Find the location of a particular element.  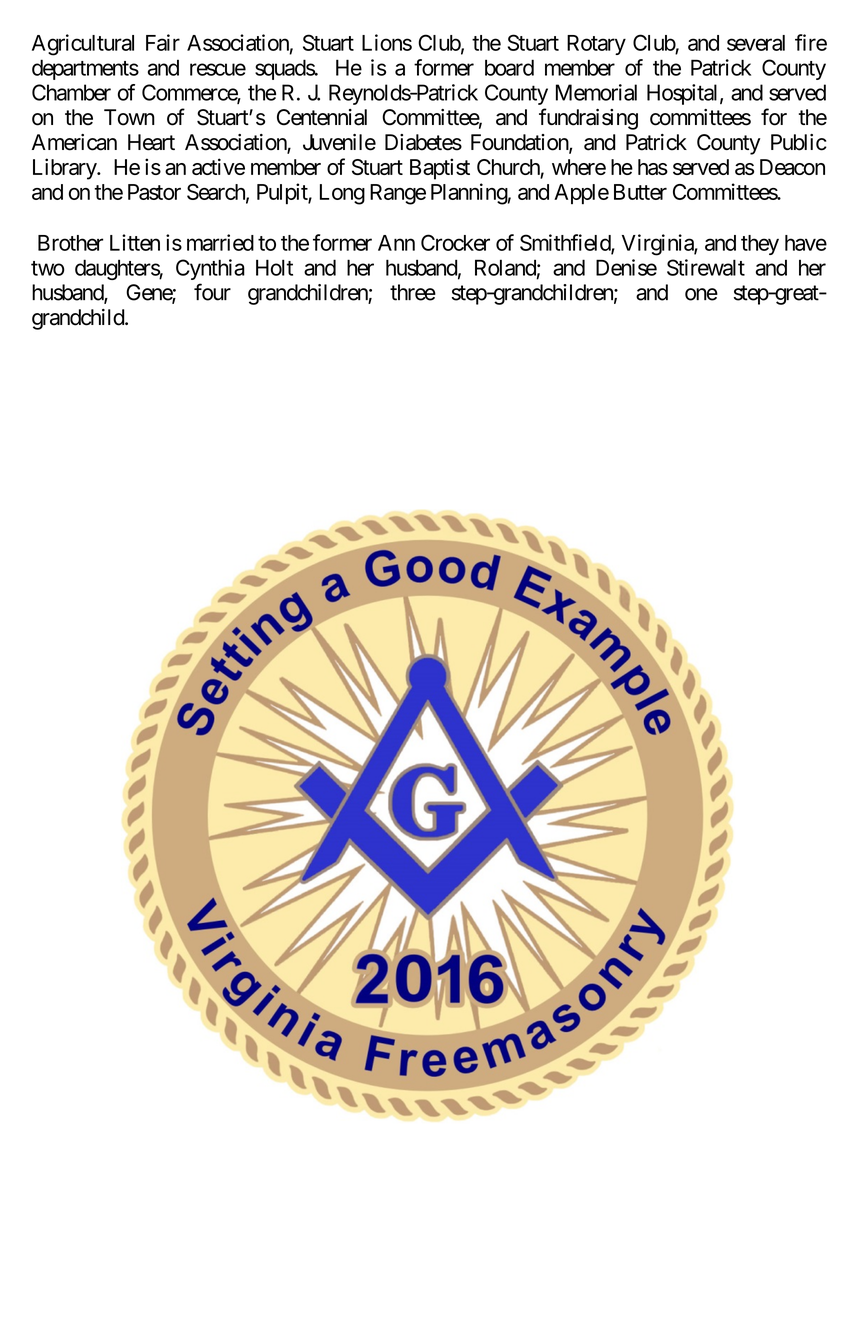

fundraising is located at coordinates (588, 119).
